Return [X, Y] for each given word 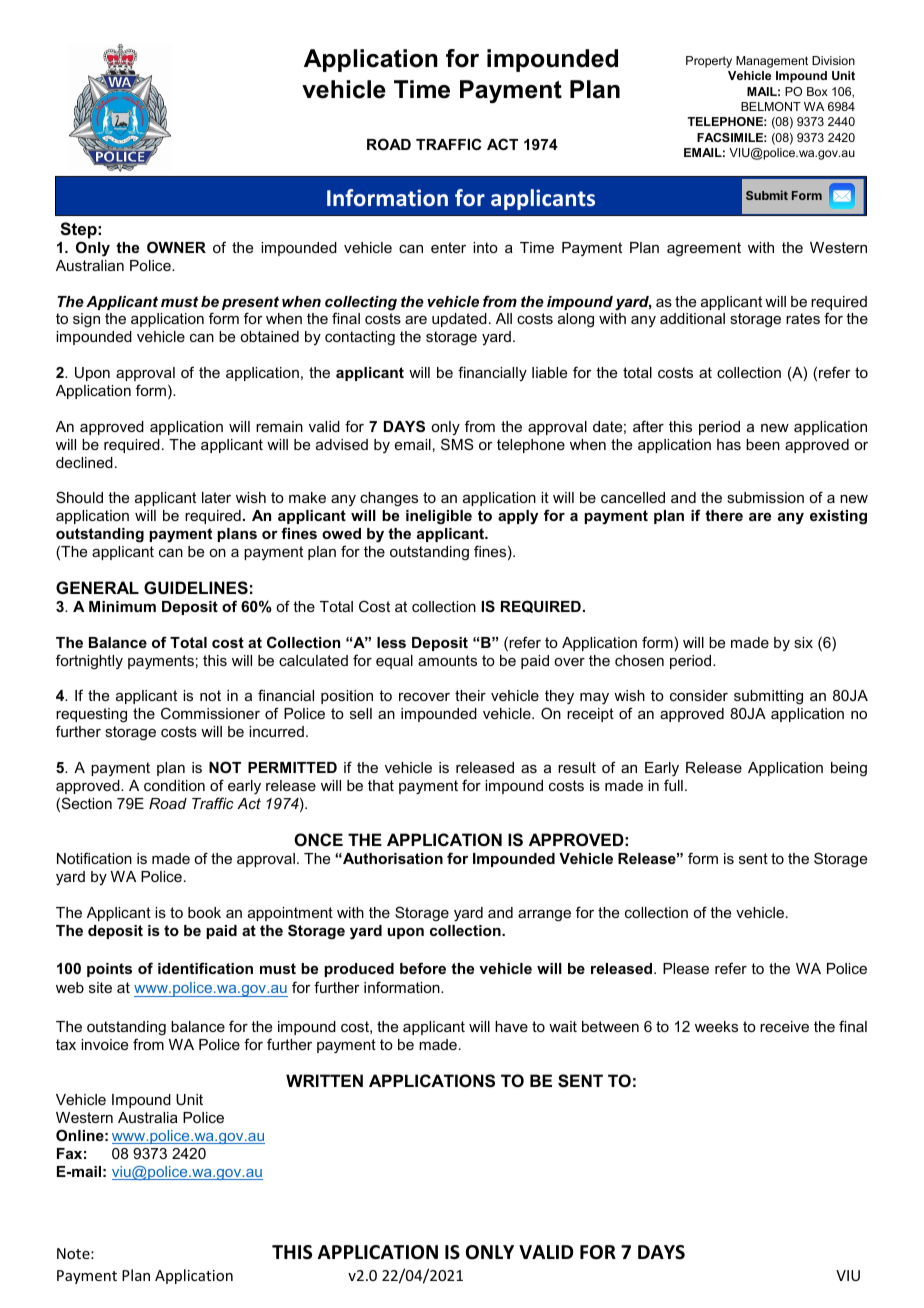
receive [784, 1026]
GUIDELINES [196, 588]
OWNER [176, 247]
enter [448, 247]
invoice [104, 1044]
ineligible [439, 517]
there [724, 515]
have [511, 1026]
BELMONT [771, 106]
